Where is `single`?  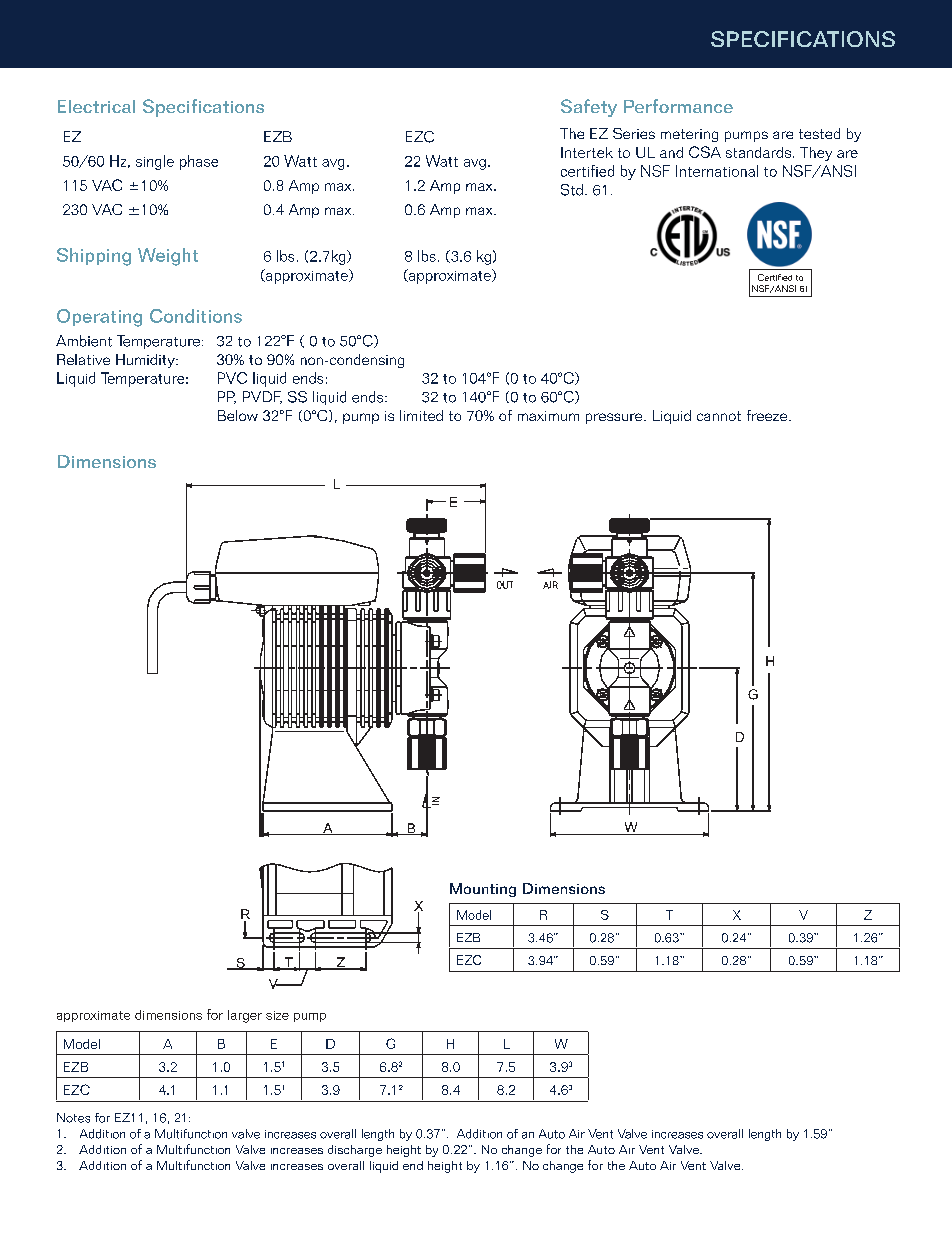
single is located at coordinates (155, 162).
